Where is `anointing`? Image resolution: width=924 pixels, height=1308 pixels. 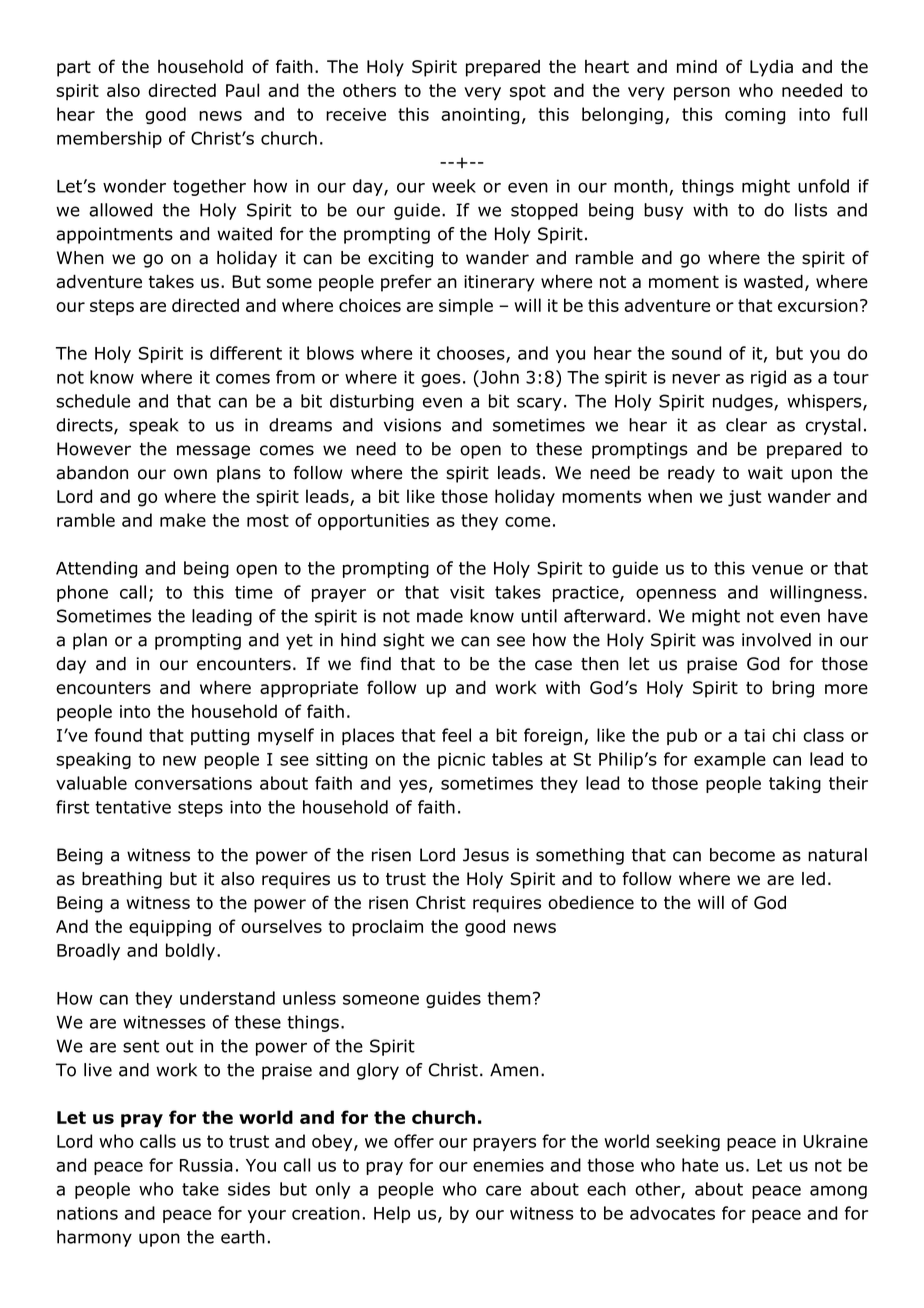 anointing is located at coordinates (480, 116).
